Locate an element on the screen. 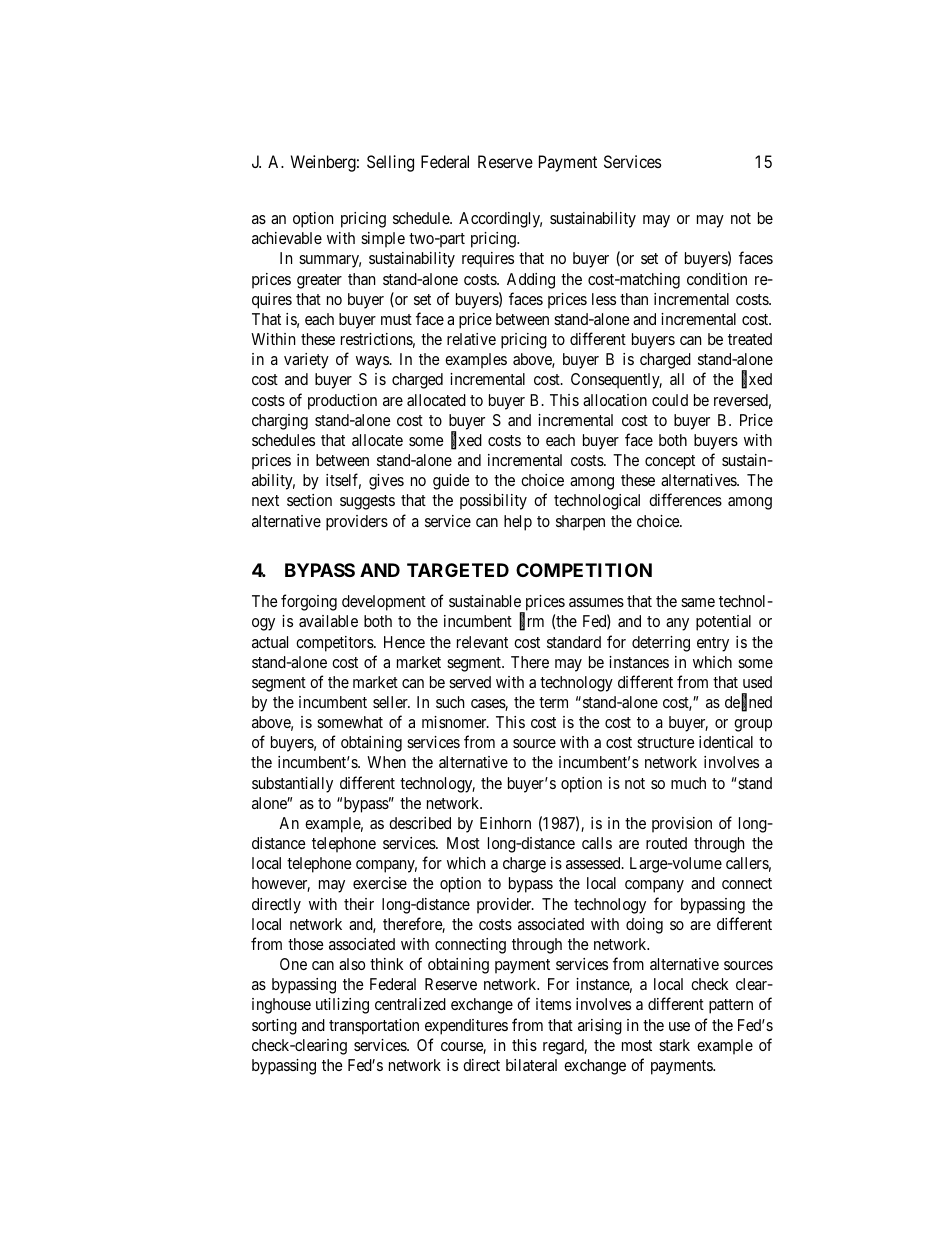  identical is located at coordinates (726, 742).
